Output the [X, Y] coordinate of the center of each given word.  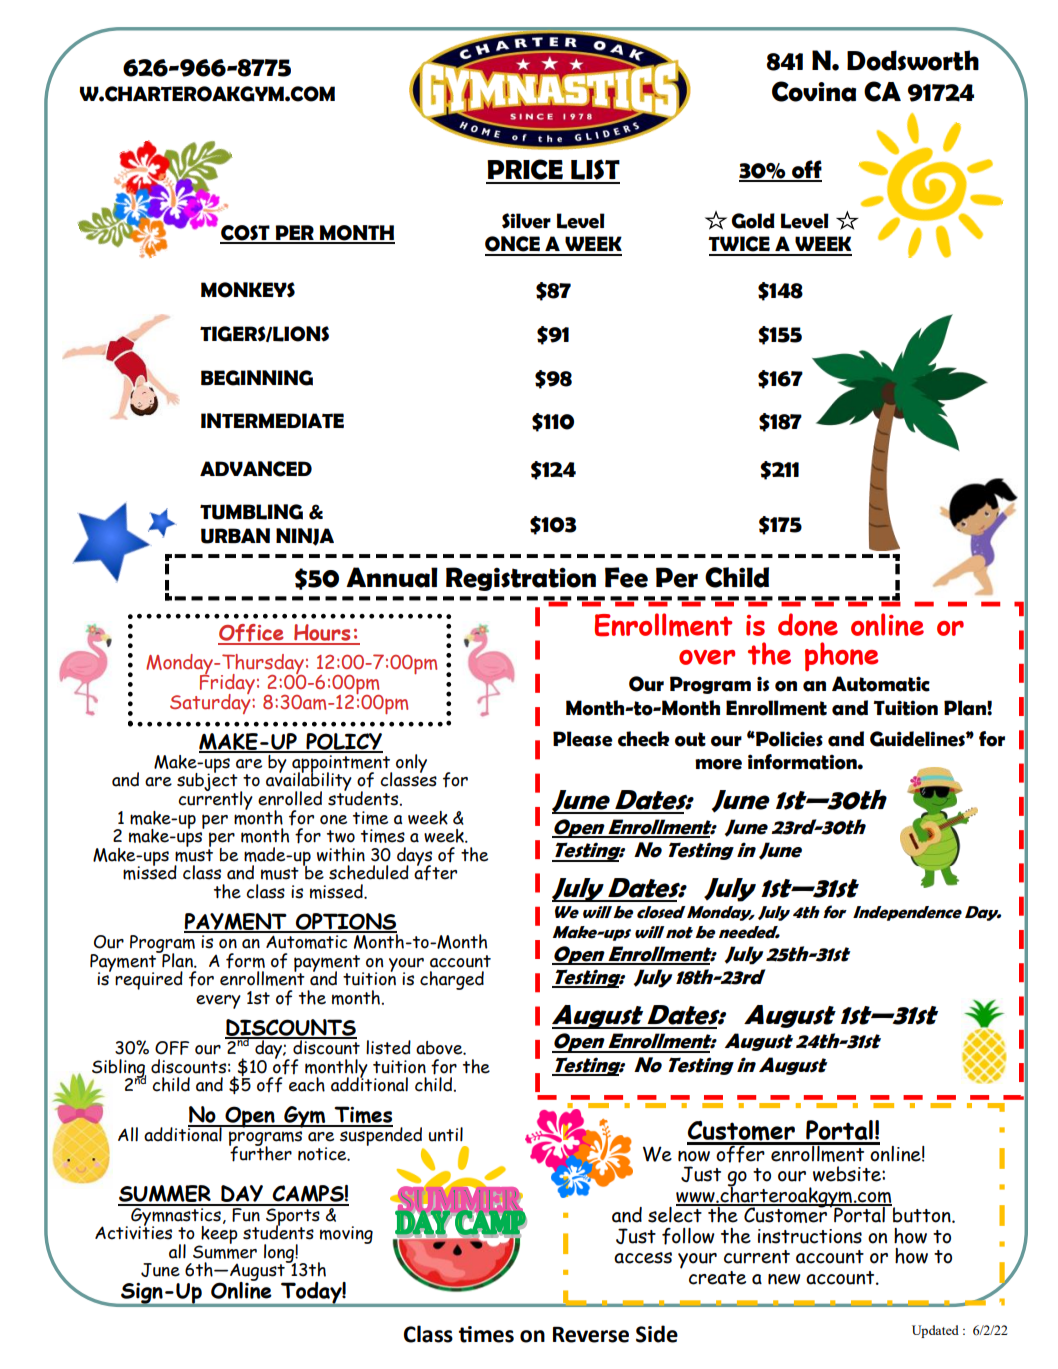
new [784, 1279]
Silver [526, 221]
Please [583, 739]
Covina [814, 91]
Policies [788, 739]
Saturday [211, 703]
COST [246, 234]
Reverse [591, 1334]
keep [218, 1234]
